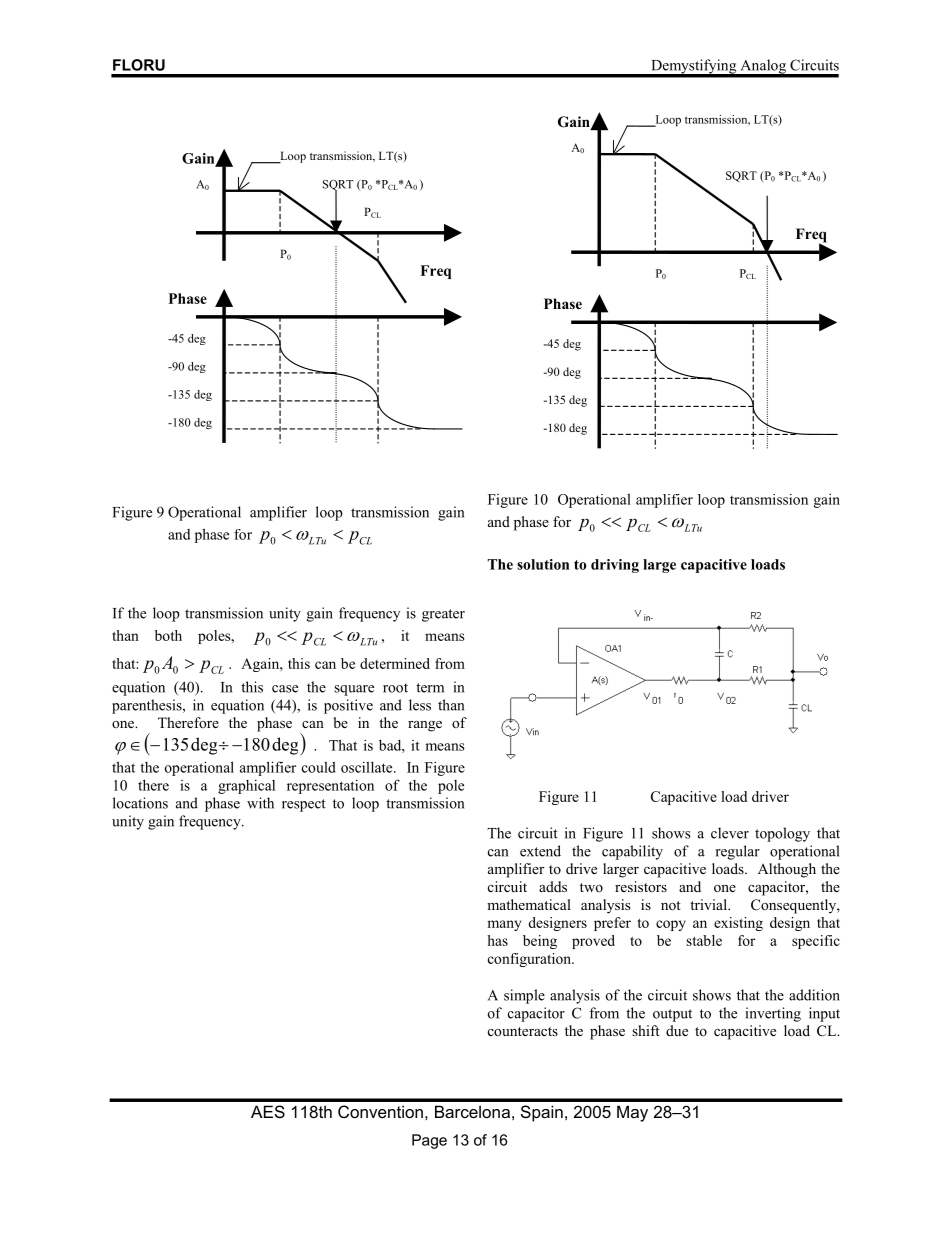  I want to click on clever, so click(730, 833).
